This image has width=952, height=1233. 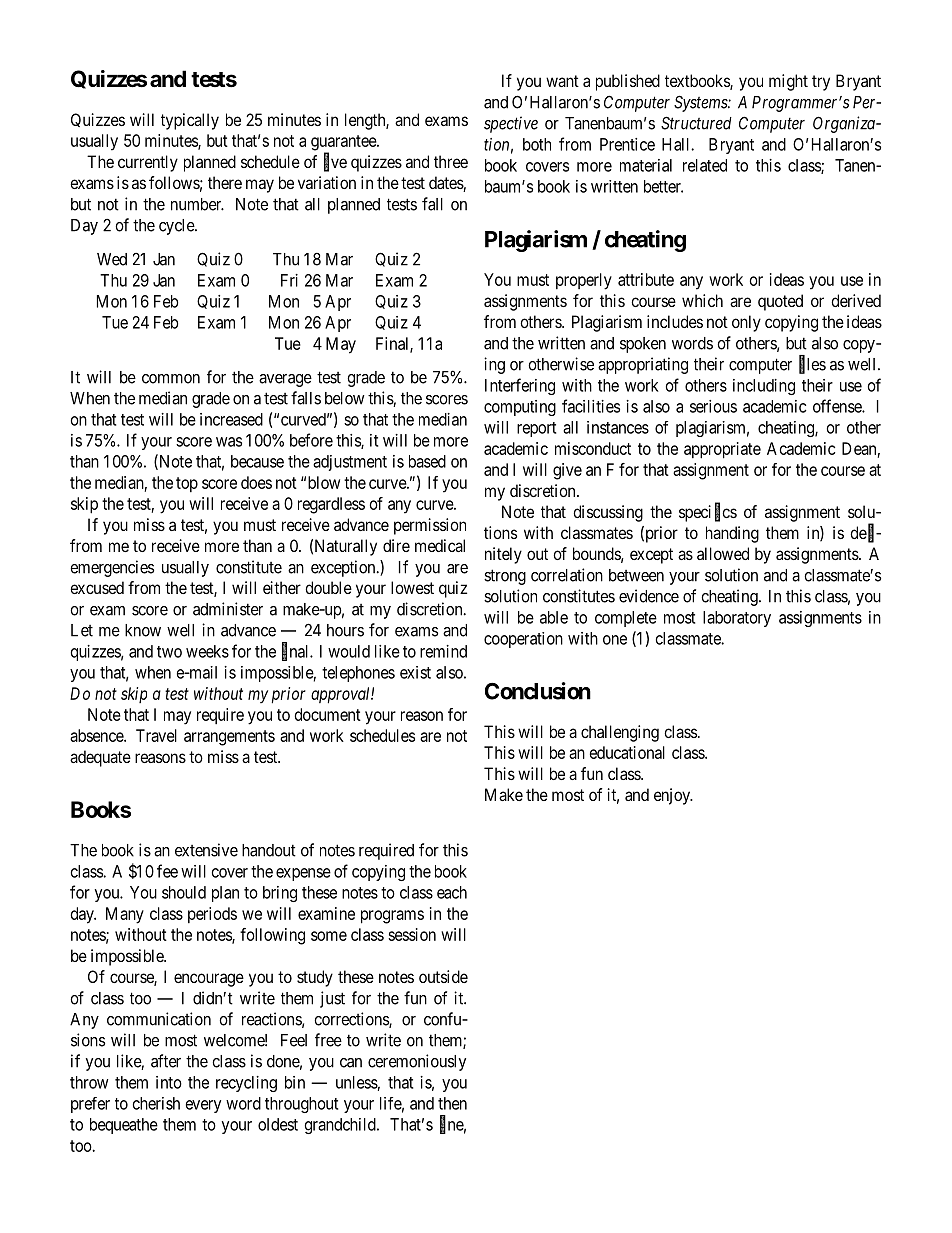 What do you see at coordinates (505, 577) in the image?
I see `strong` at bounding box center [505, 577].
